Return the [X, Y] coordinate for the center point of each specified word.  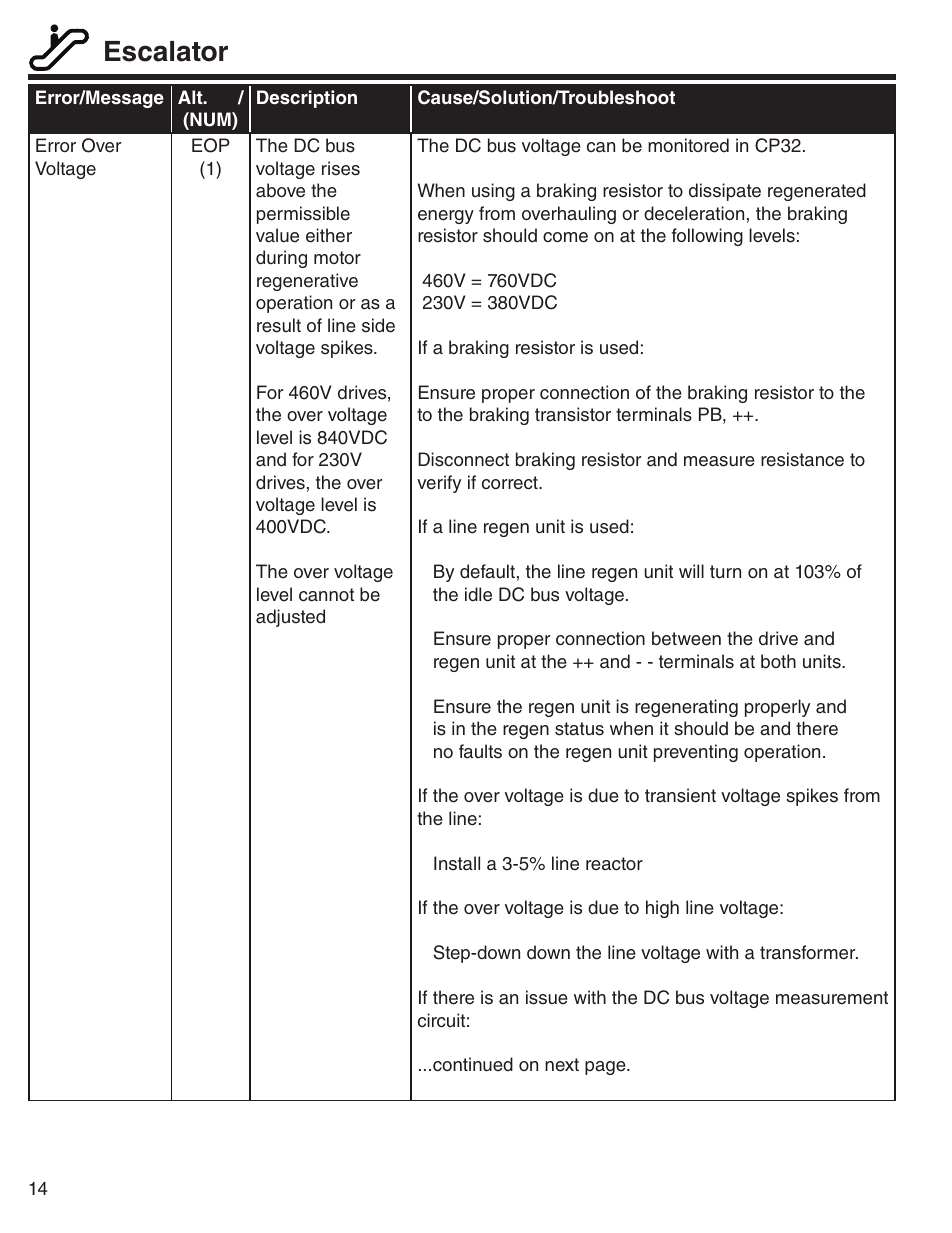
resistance [802, 459]
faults [480, 751]
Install [457, 863]
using [493, 192]
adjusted [290, 618]
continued [473, 1064]
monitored [688, 145]
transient [680, 795]
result [279, 325]
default [487, 571]
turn [725, 572]
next [562, 1065]
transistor [573, 414]
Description [307, 99]
